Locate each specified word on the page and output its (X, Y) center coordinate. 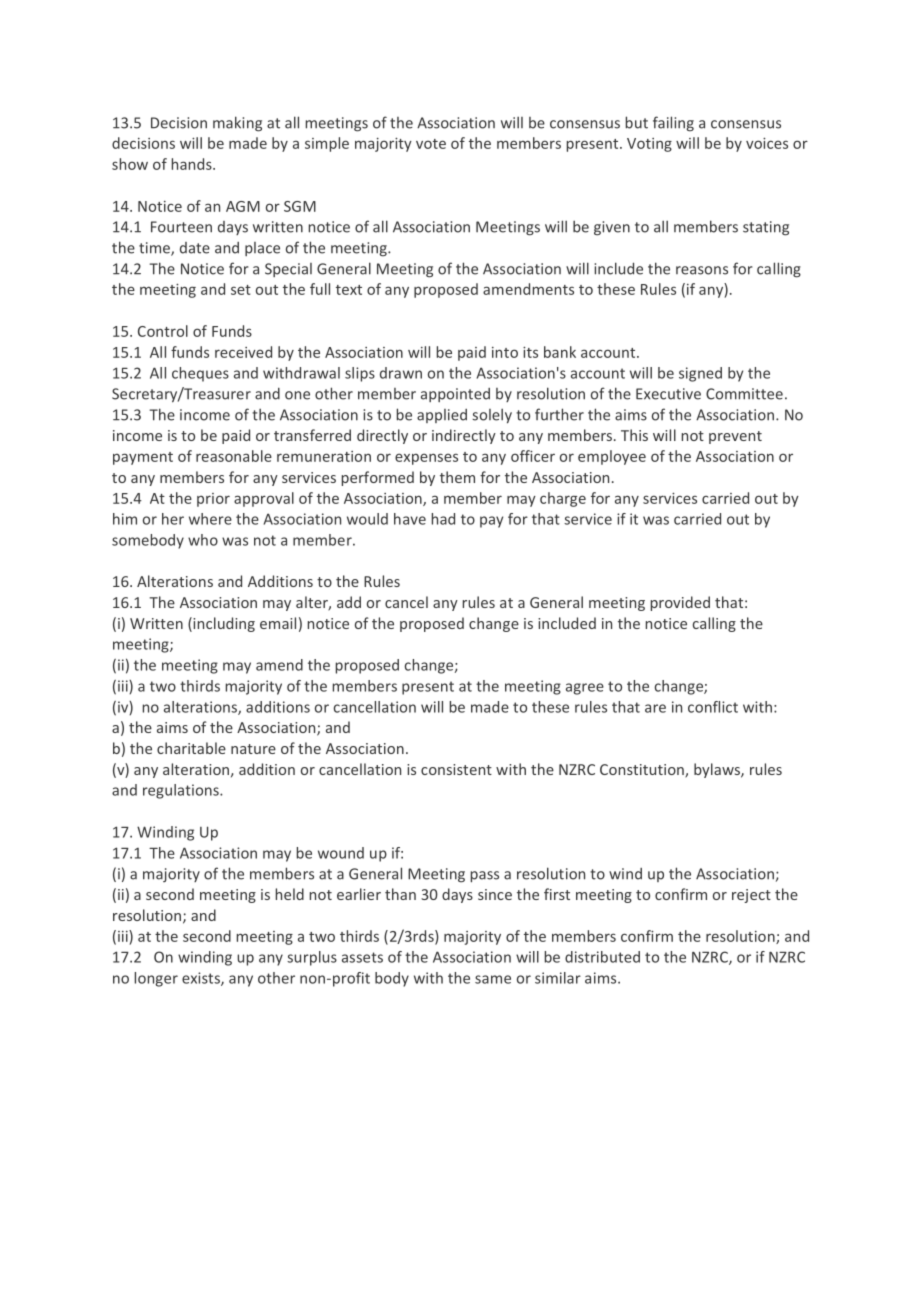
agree (585, 689)
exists (202, 979)
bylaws (718, 770)
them (457, 477)
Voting (649, 145)
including (223, 624)
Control (163, 331)
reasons (702, 270)
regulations (182, 791)
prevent (735, 437)
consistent (456, 769)
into (505, 352)
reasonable (234, 456)
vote (431, 144)
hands (193, 164)
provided (680, 603)
